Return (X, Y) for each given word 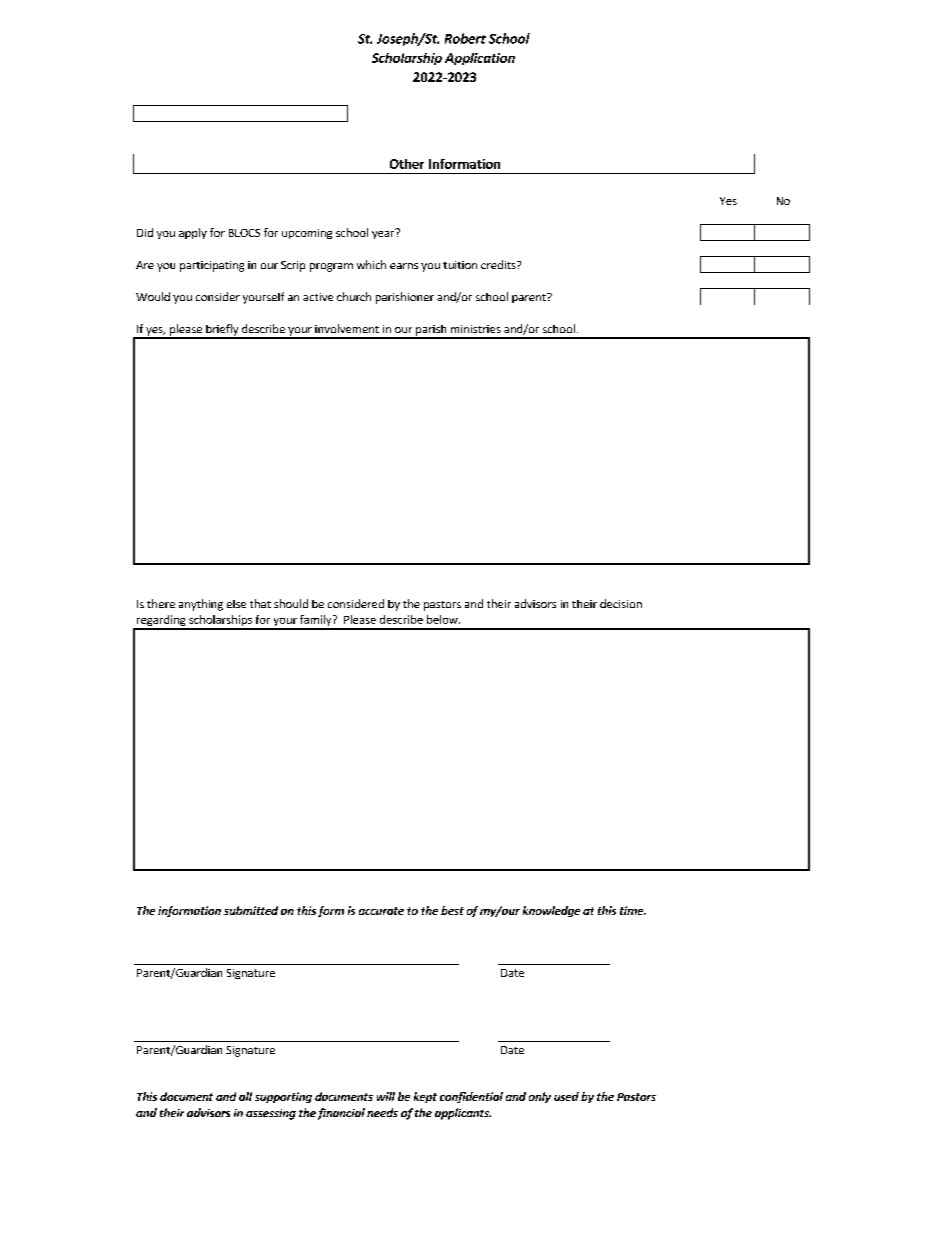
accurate (381, 911)
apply (193, 233)
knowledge (551, 911)
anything (201, 605)
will (386, 1096)
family (316, 622)
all (245, 1096)
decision (621, 603)
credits (499, 264)
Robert (465, 38)
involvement (347, 328)
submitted (251, 910)
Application (480, 59)
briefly (222, 331)
